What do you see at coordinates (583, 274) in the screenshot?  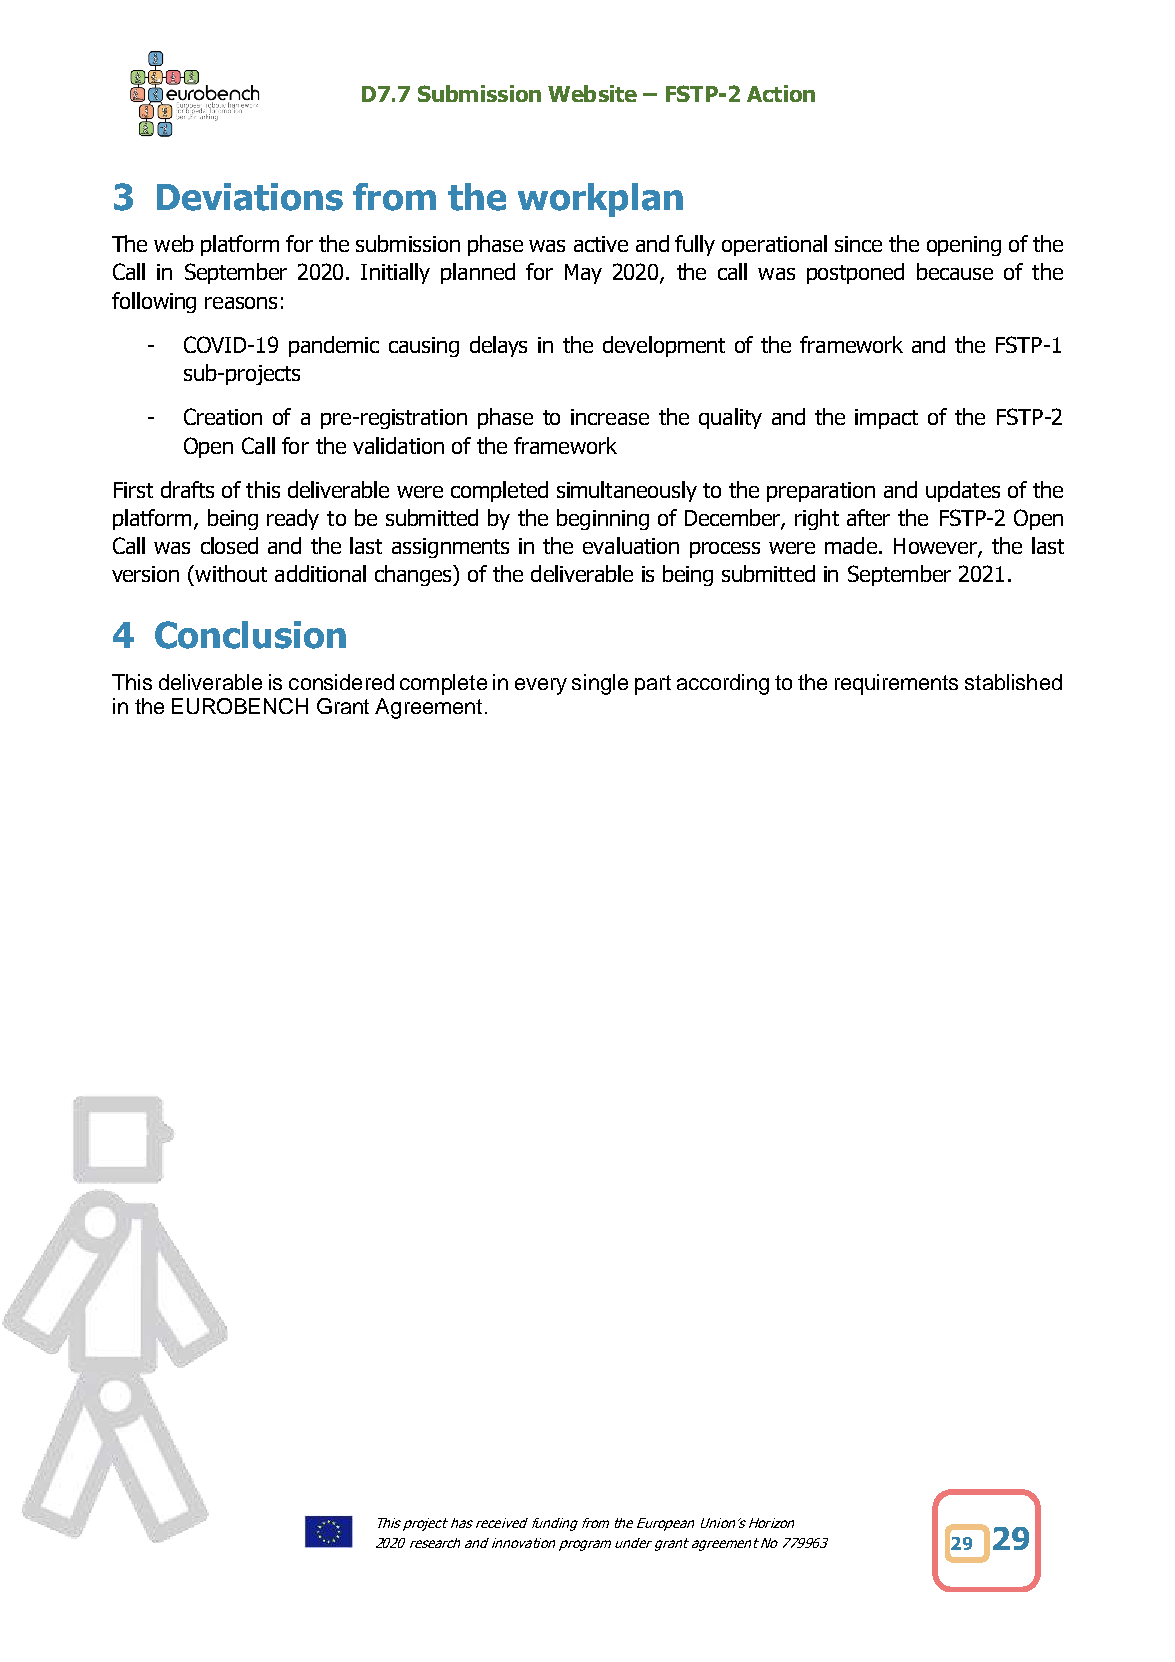 I see `May` at bounding box center [583, 274].
